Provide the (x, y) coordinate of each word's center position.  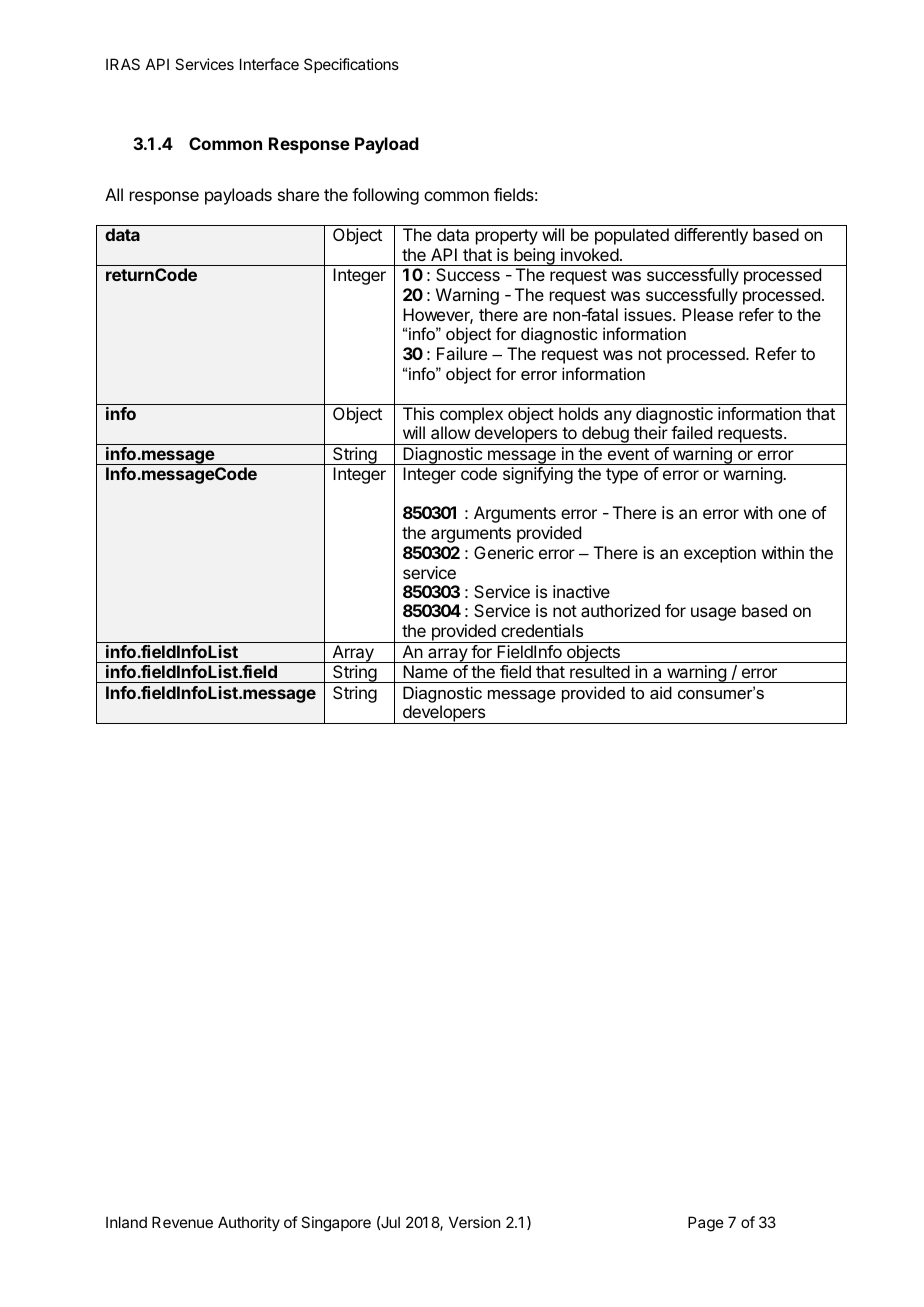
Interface (269, 64)
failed (691, 432)
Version (474, 1222)
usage (713, 614)
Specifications (351, 65)
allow (450, 432)
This (418, 413)
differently (711, 236)
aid (661, 692)
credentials (542, 630)
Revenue (182, 1222)
